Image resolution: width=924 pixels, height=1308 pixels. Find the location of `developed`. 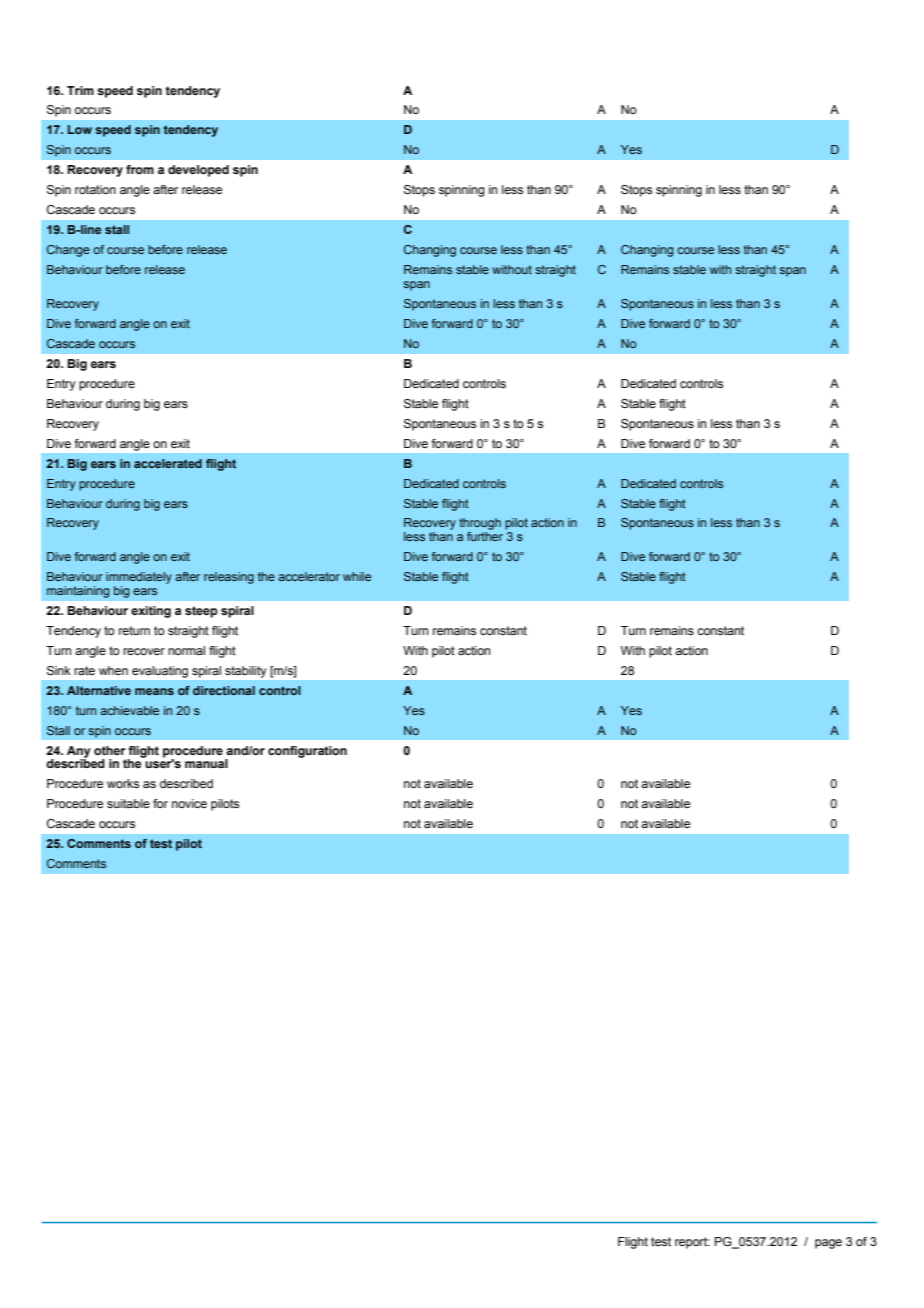

developed is located at coordinates (198, 171).
